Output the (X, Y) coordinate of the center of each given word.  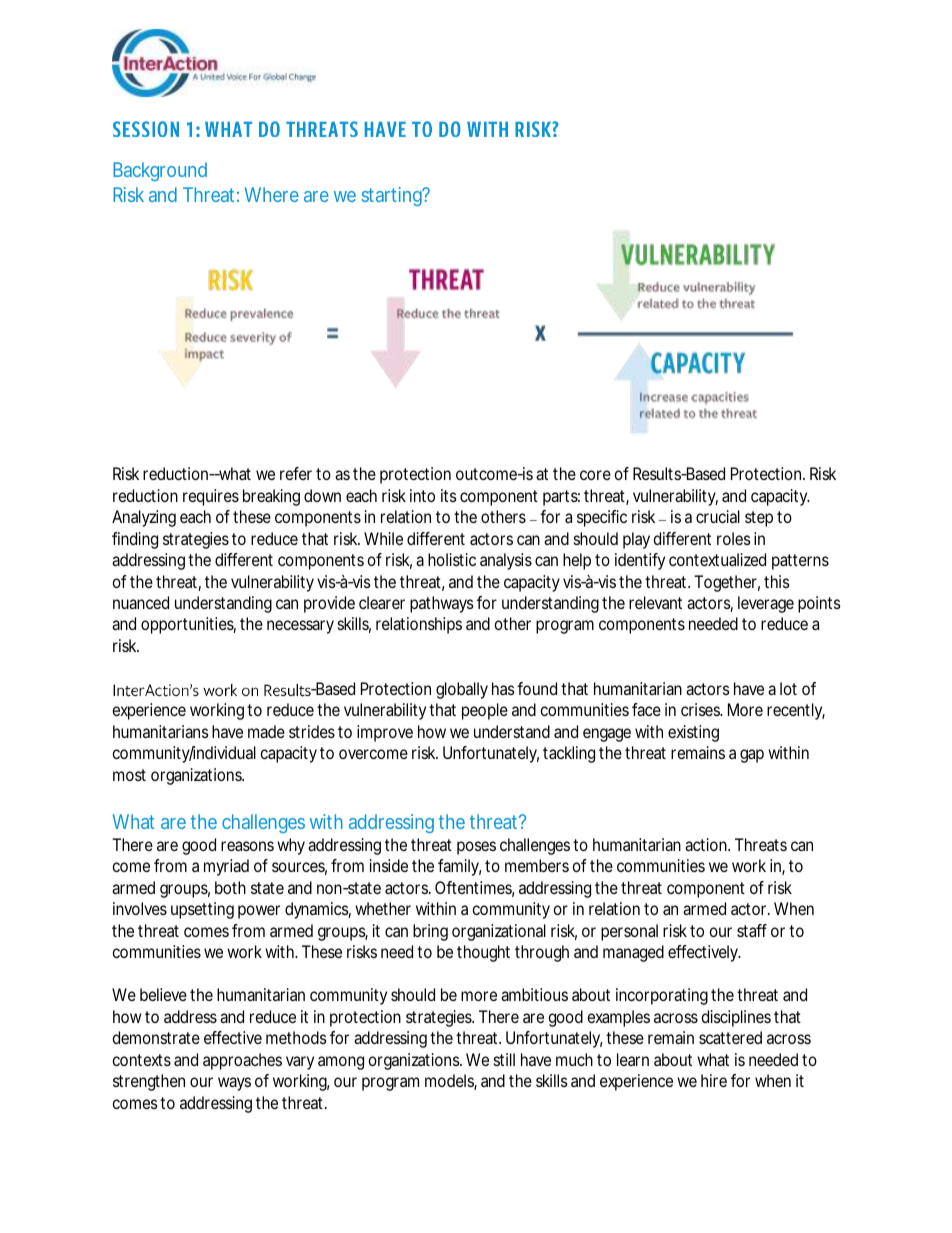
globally (462, 690)
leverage (766, 604)
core (595, 475)
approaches (242, 1061)
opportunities (188, 625)
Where (272, 194)
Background (160, 171)
